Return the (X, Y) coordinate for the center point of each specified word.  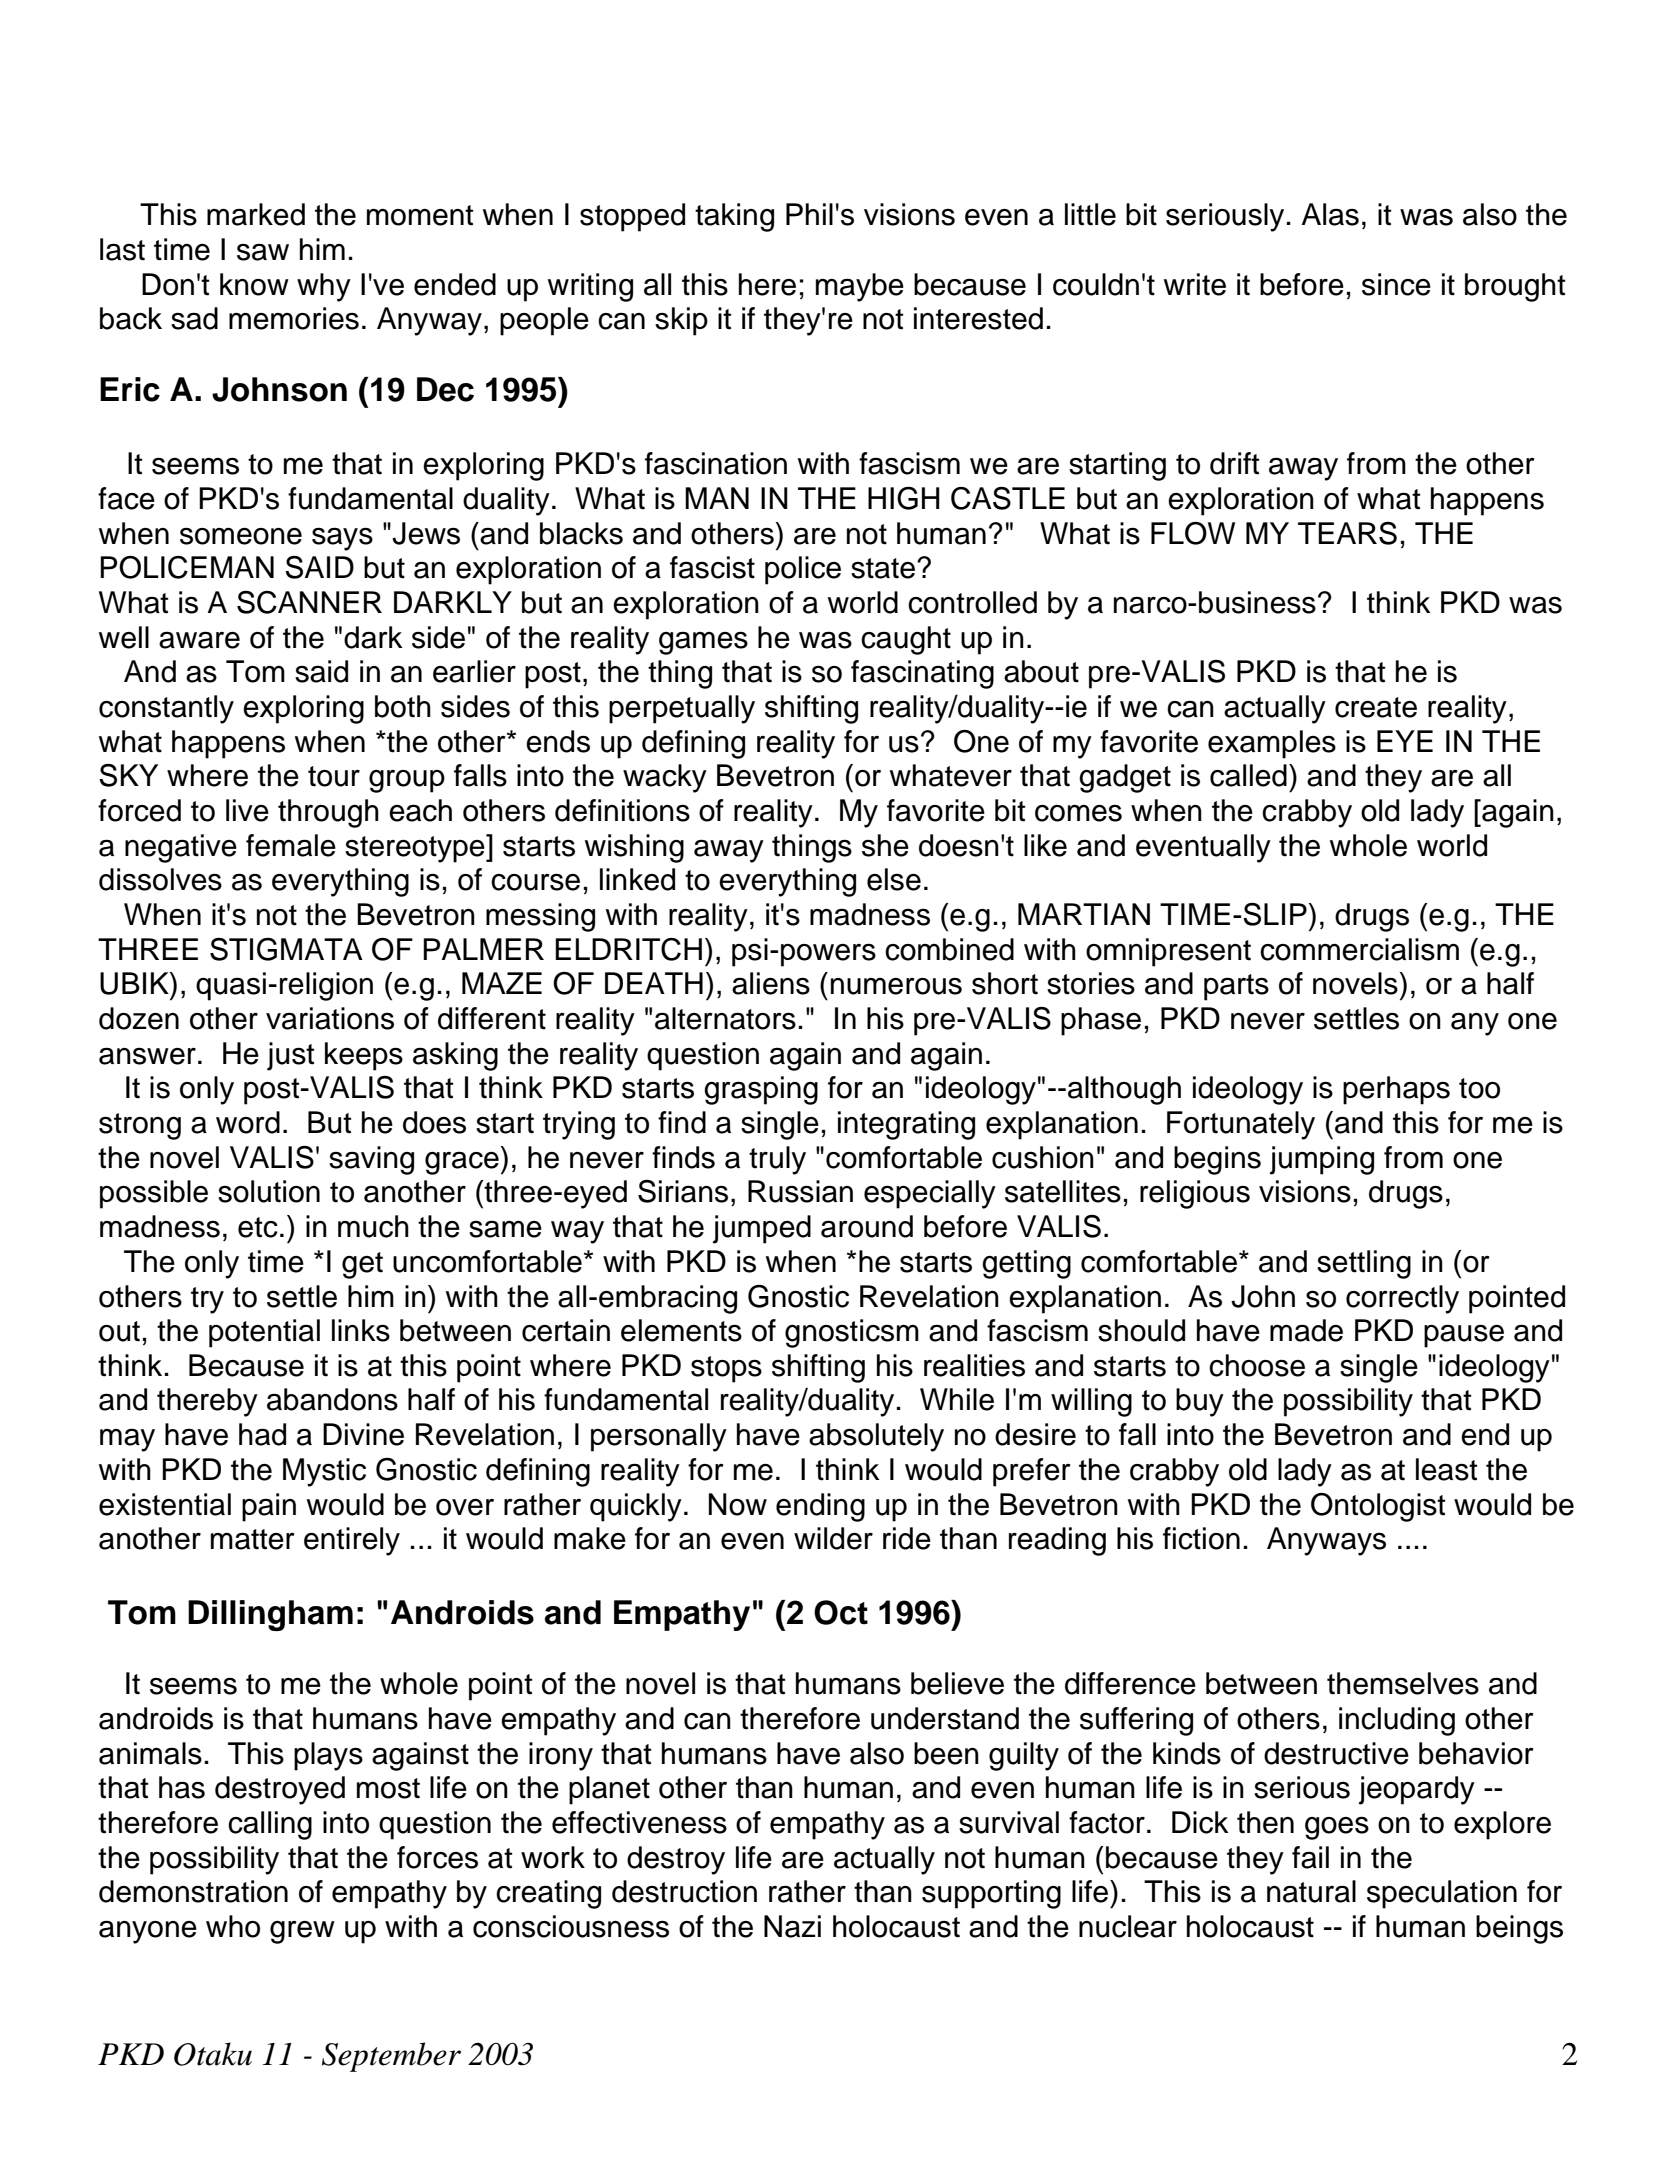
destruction (684, 1891)
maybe (860, 287)
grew (302, 1932)
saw (263, 252)
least (1446, 1469)
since (1396, 284)
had (262, 1434)
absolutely (876, 1437)
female (291, 845)
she (885, 845)
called (1248, 775)
